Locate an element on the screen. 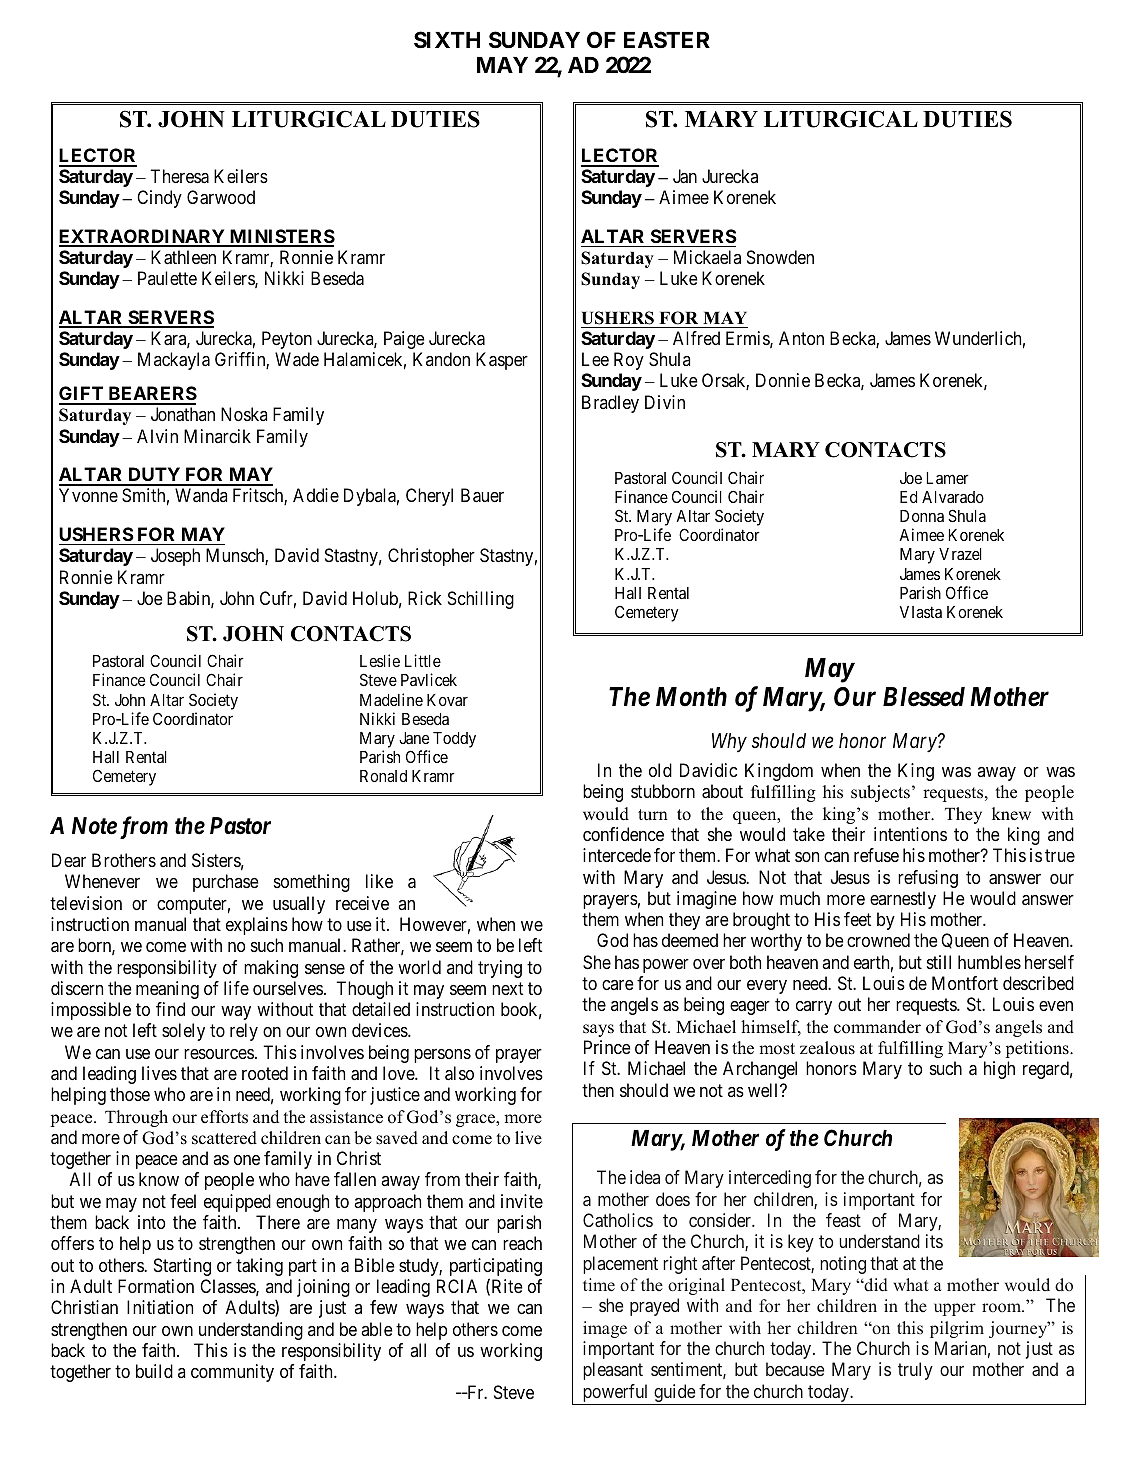 This screenshot has width=1133, height=1466. Toddy is located at coordinates (454, 740).
